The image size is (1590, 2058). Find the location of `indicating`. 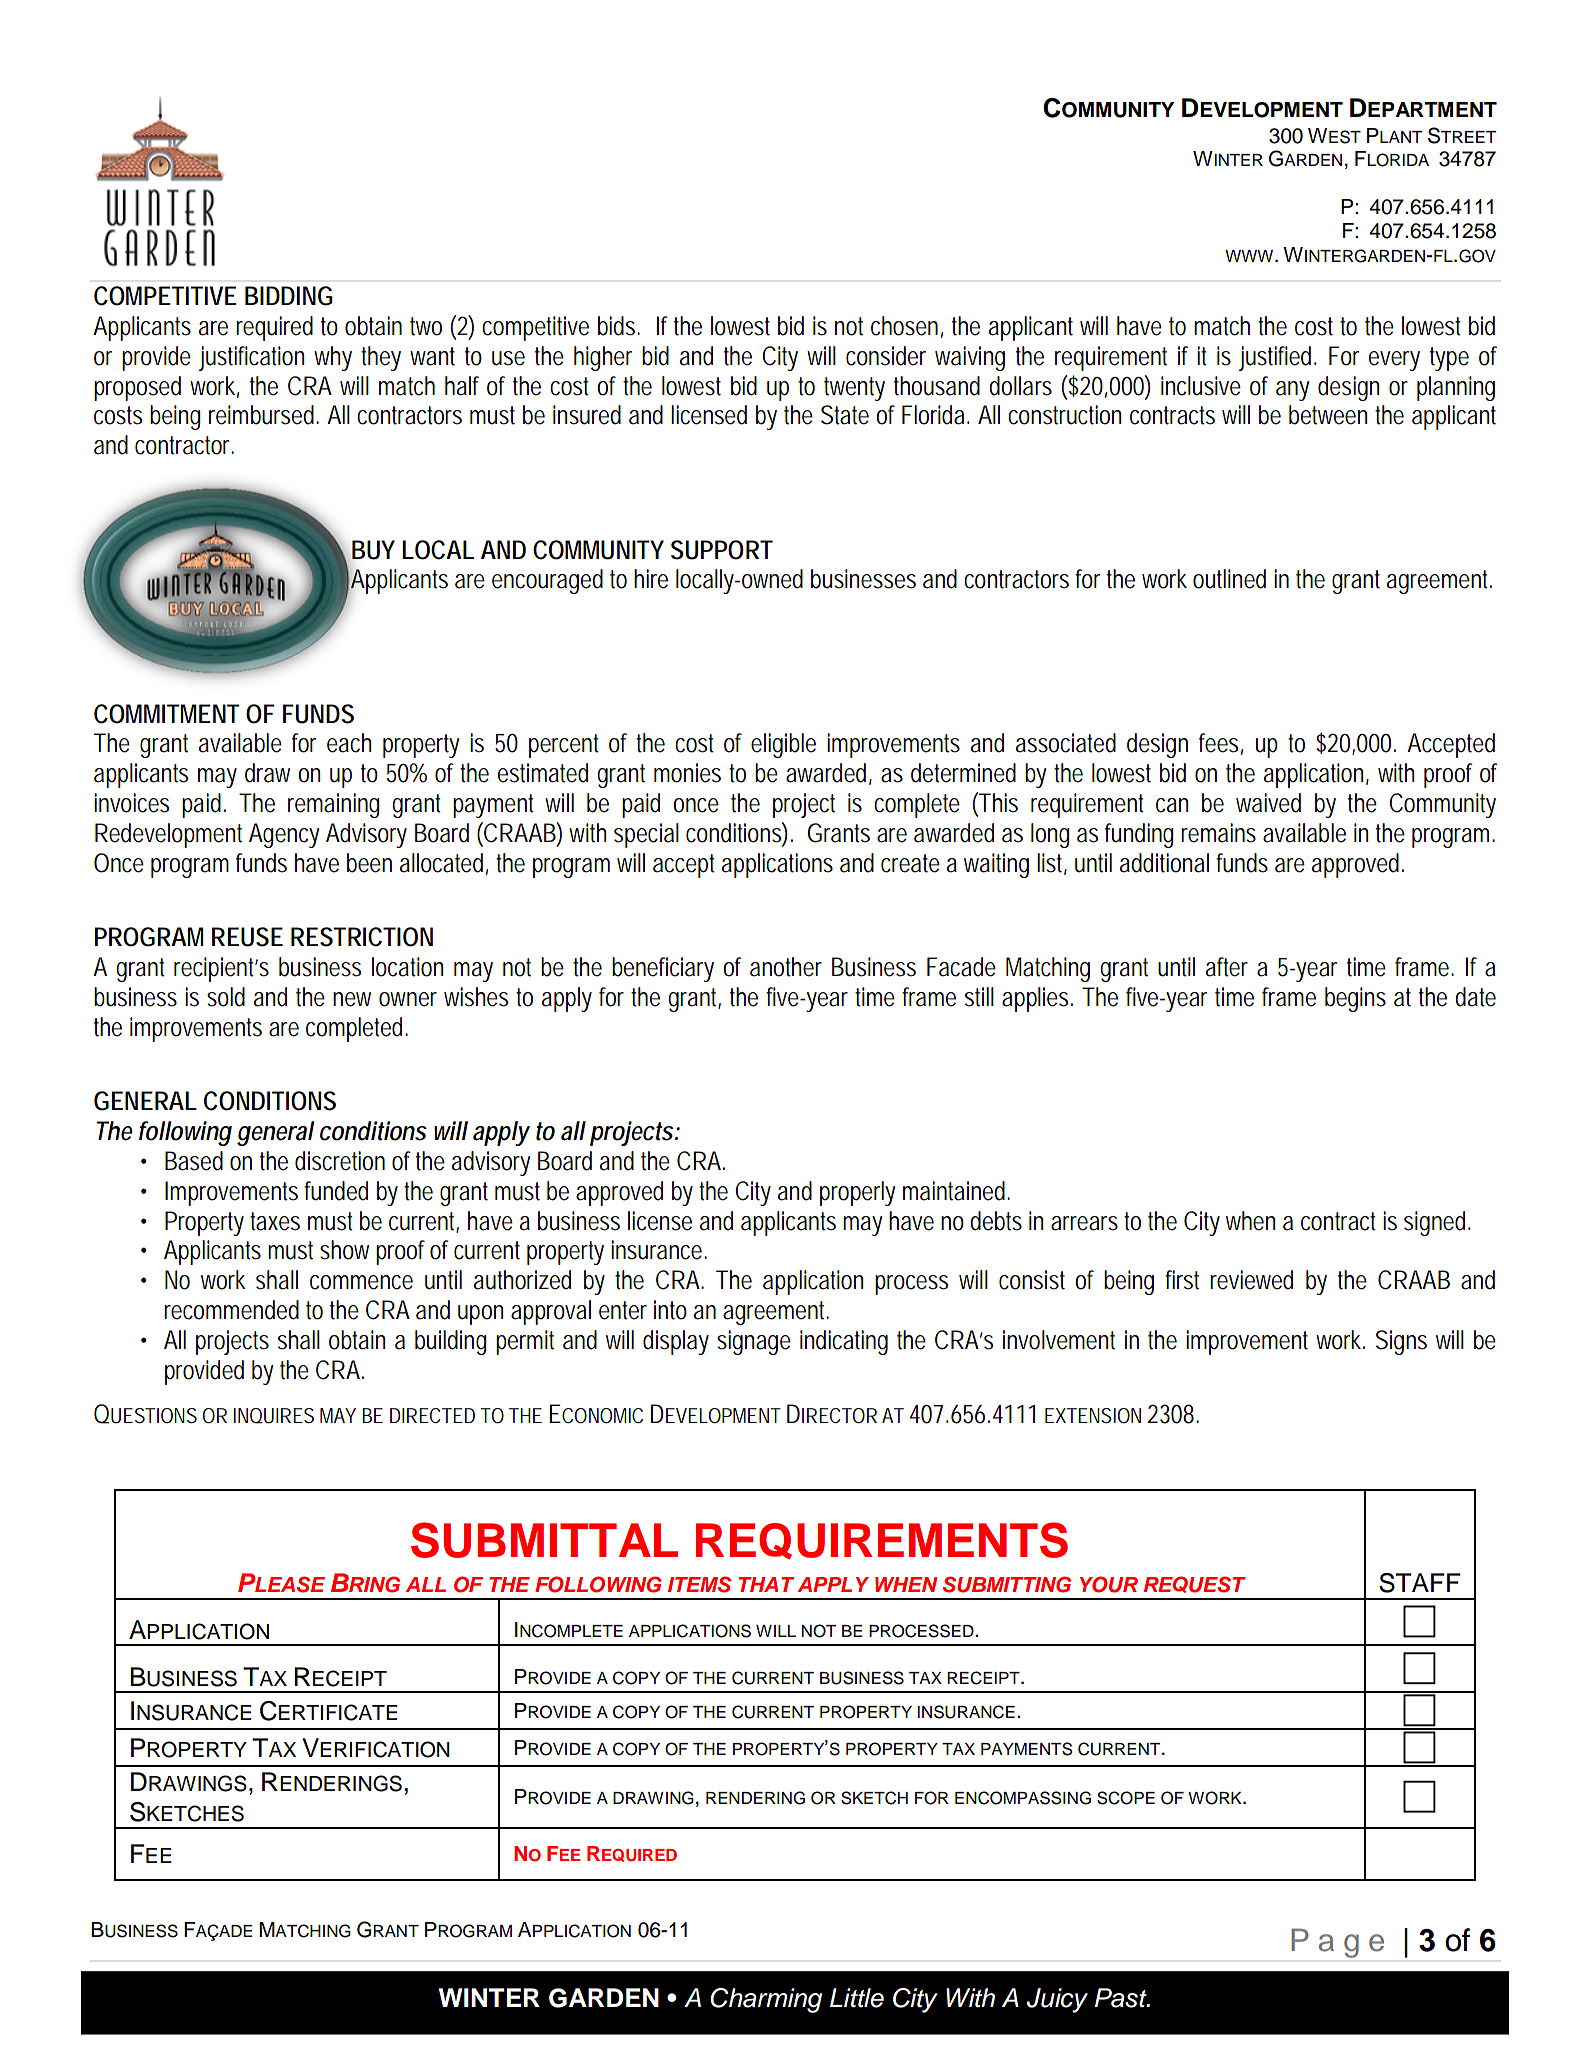

indicating is located at coordinates (844, 1342).
